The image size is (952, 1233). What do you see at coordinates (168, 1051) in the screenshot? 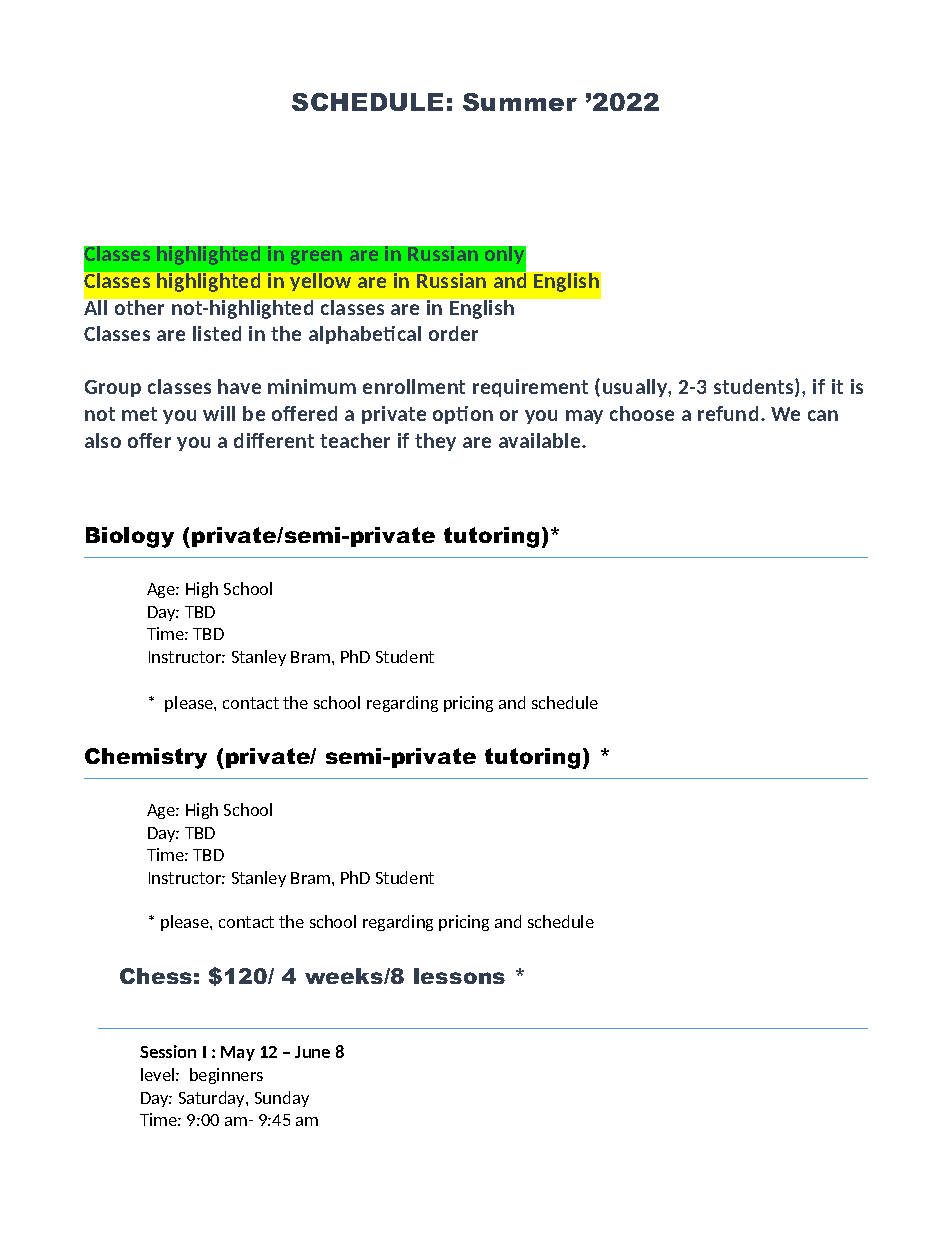
I see `Session` at bounding box center [168, 1051].
